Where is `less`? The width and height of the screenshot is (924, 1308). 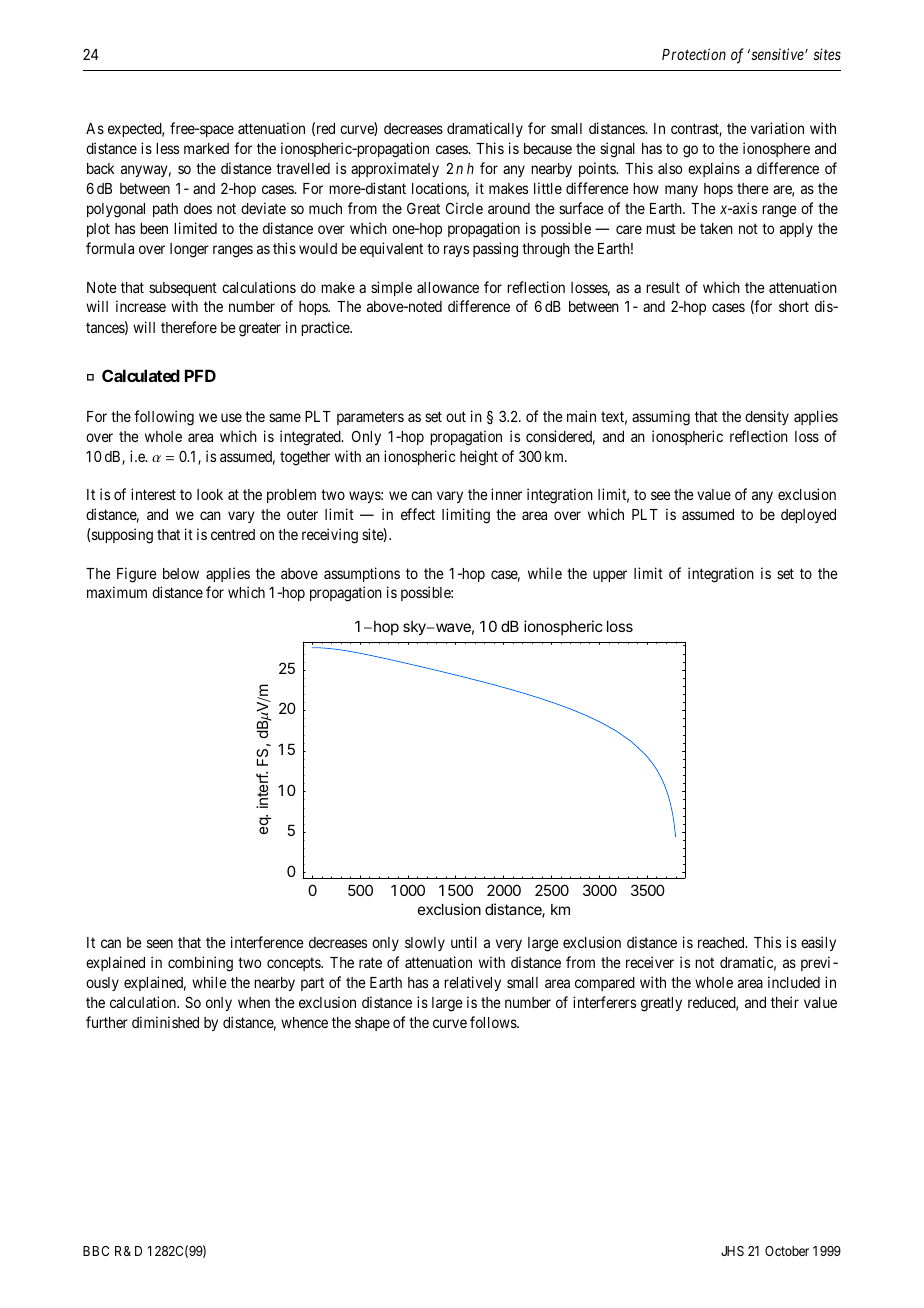
less is located at coordinates (167, 148).
